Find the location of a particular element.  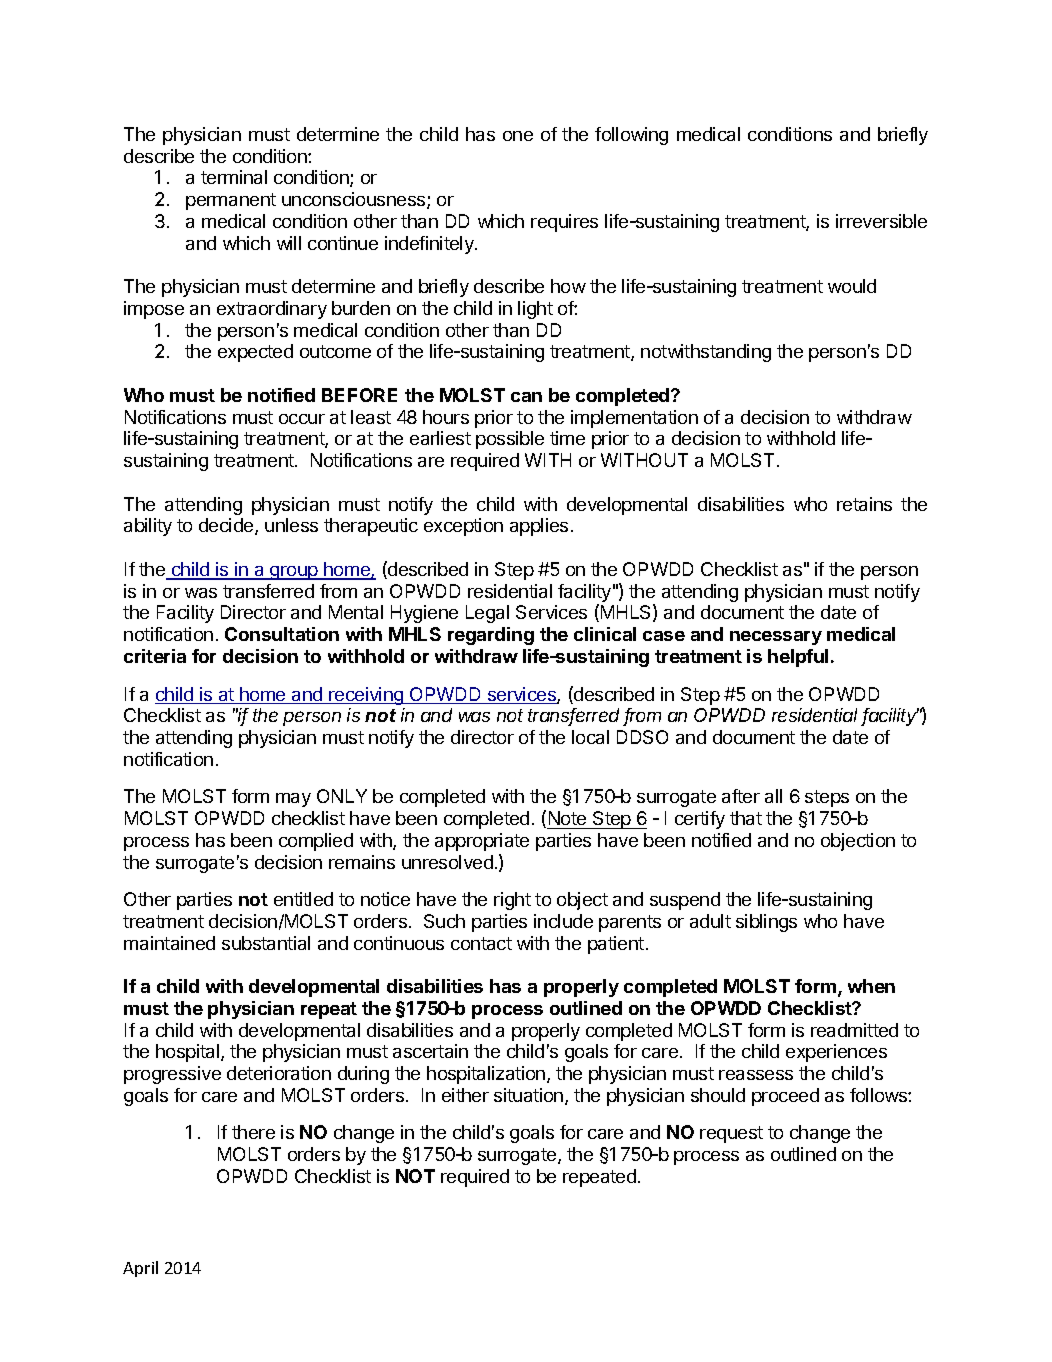

April is located at coordinates (140, 1269).
